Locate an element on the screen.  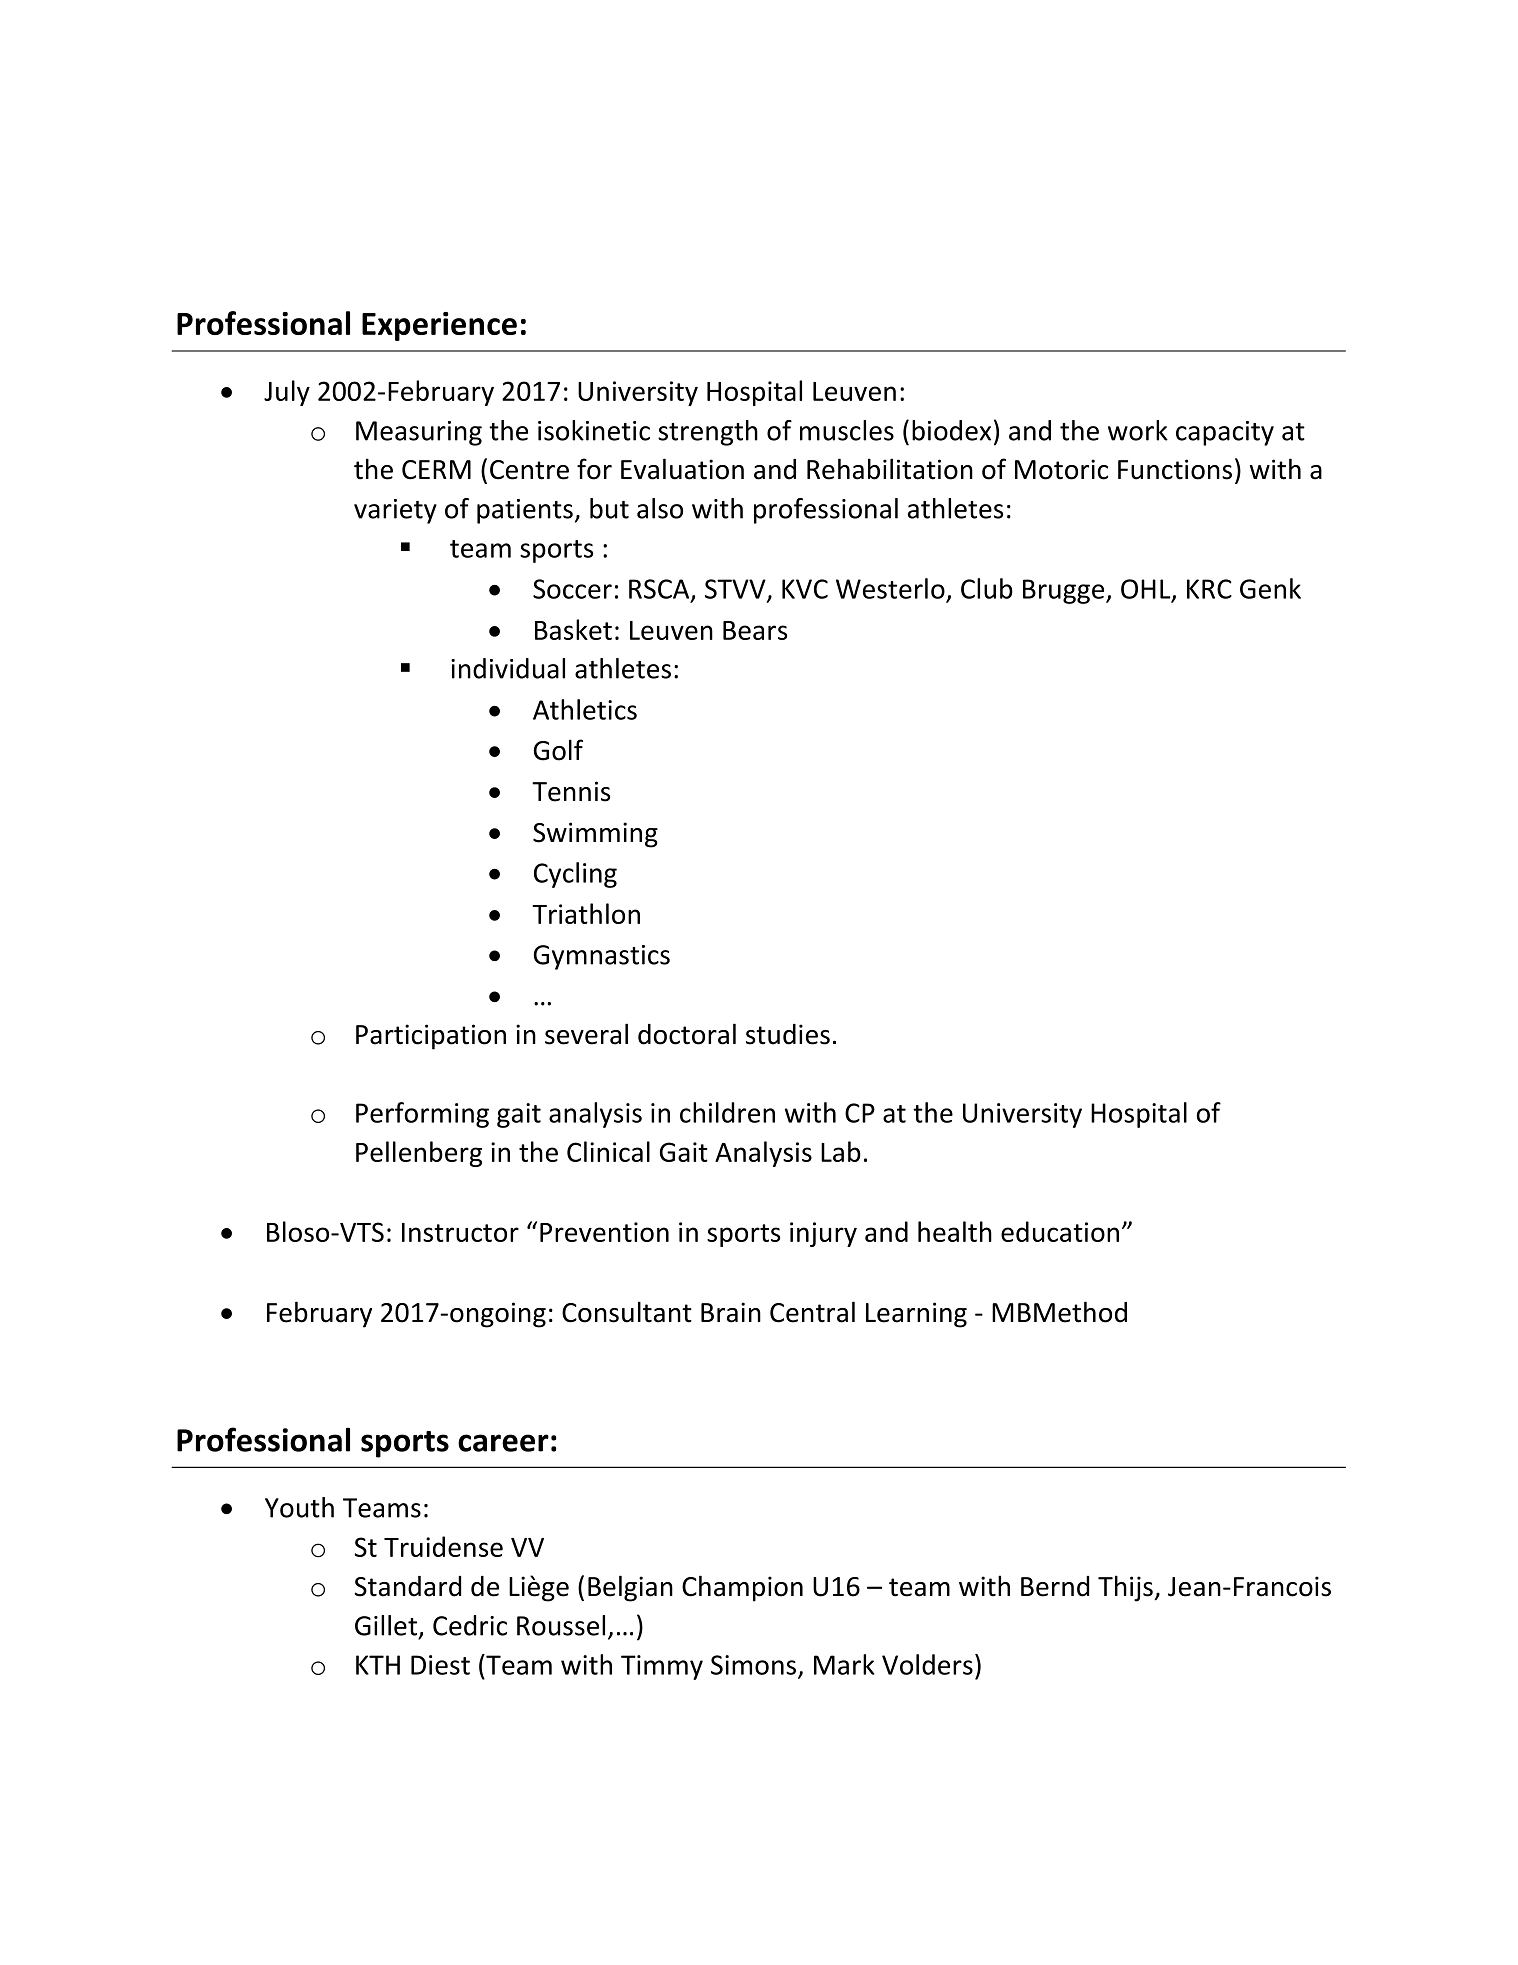
Golf is located at coordinates (558, 750).
